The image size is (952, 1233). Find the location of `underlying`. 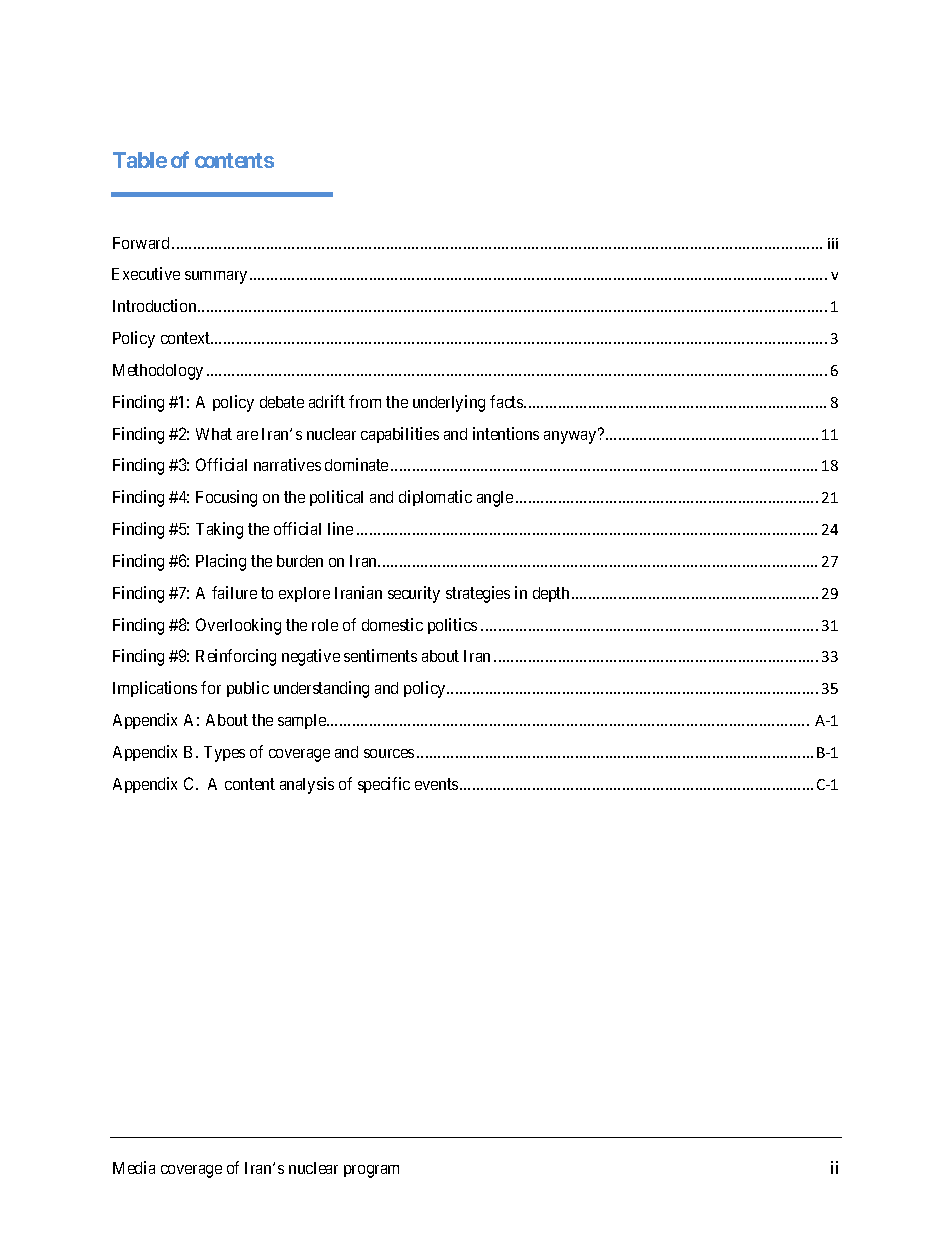

underlying is located at coordinates (449, 403).
